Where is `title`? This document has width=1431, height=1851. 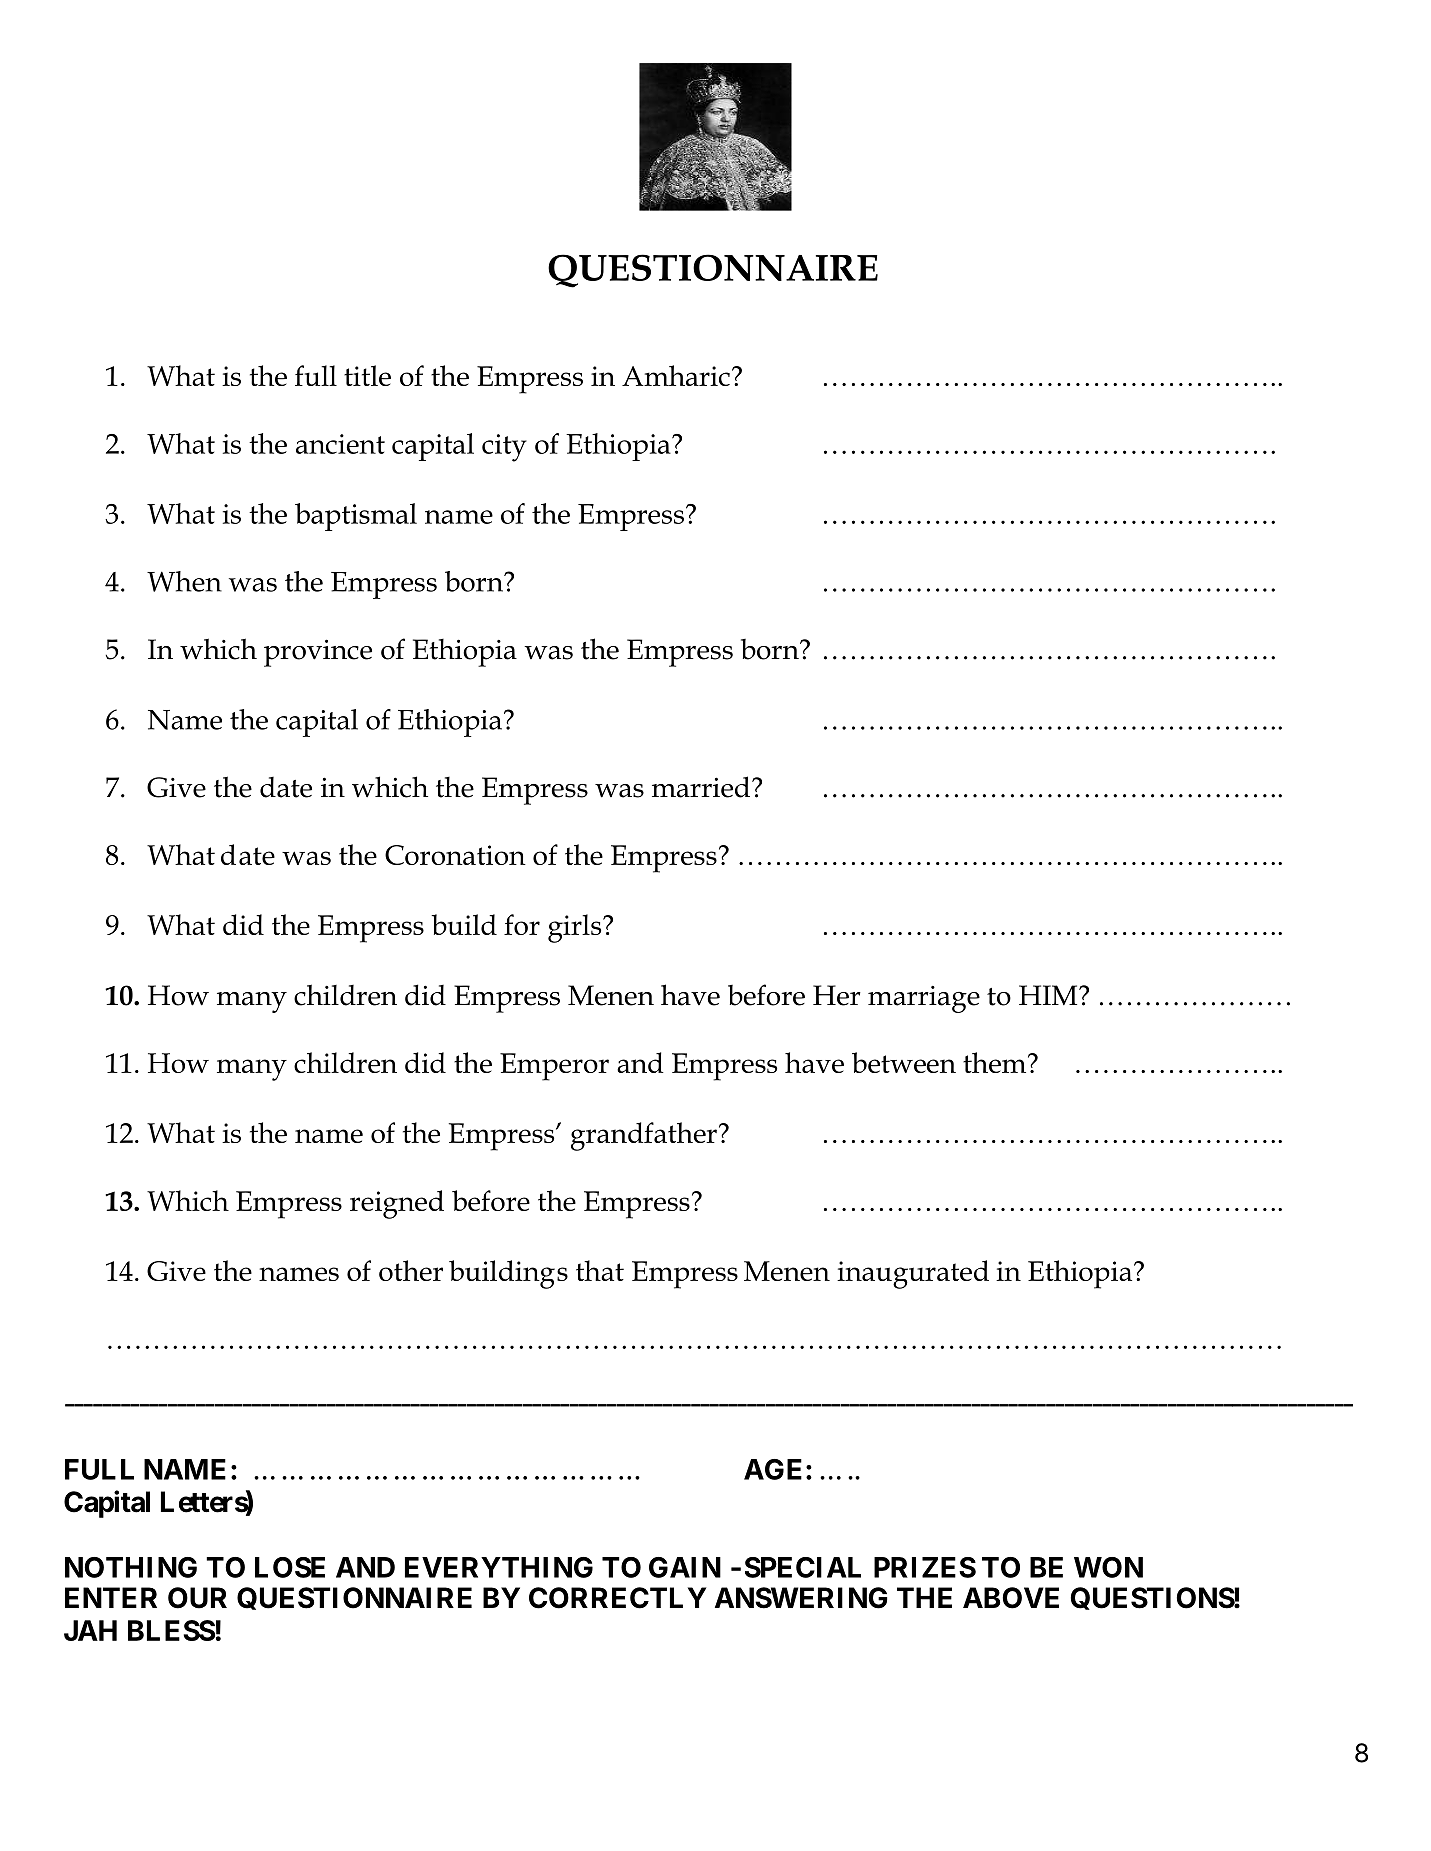 title is located at coordinates (367, 375).
